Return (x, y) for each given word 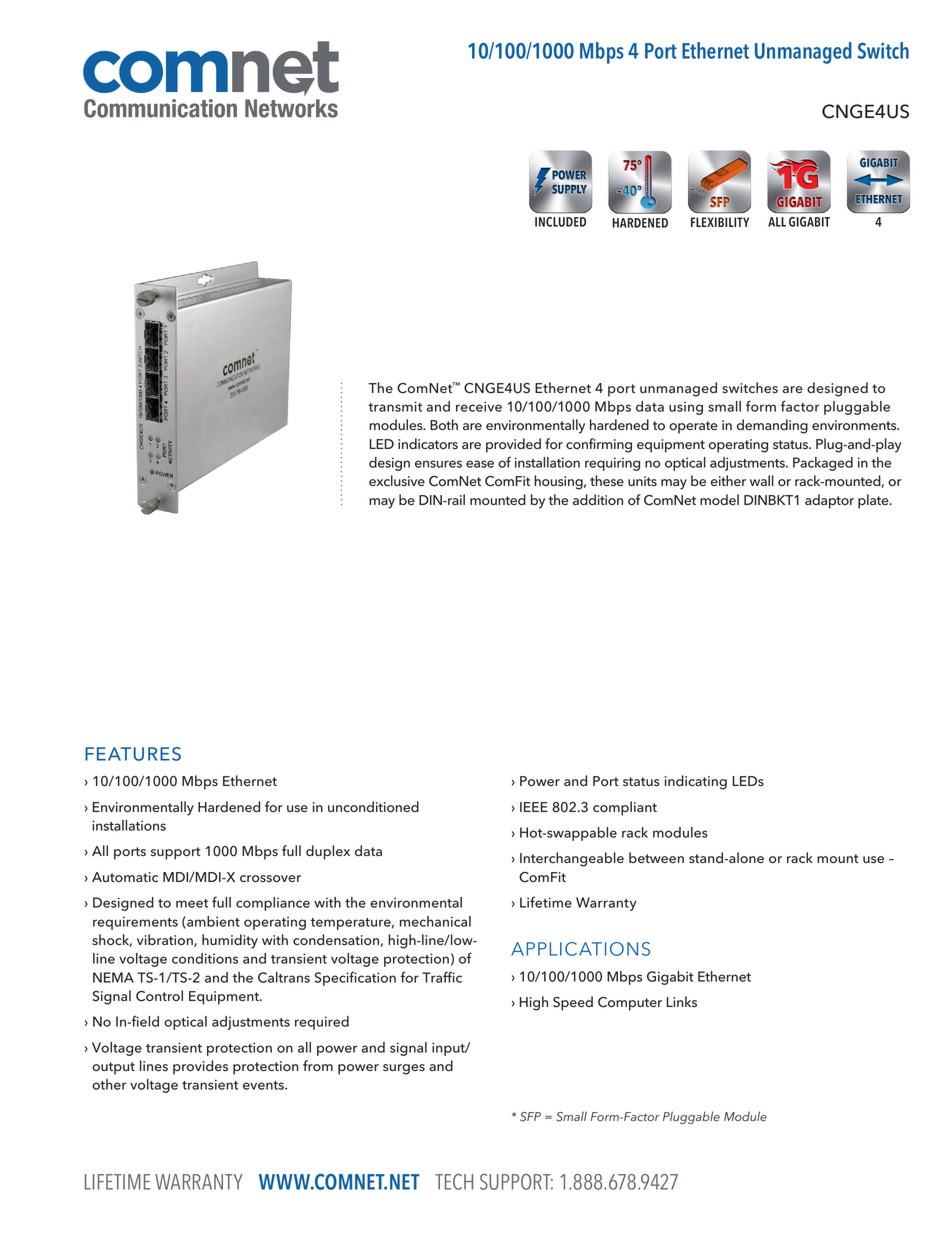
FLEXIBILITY (720, 222)
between (656, 857)
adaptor (829, 501)
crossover (270, 879)
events (264, 1085)
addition (598, 500)
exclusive (397, 480)
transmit (395, 406)
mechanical (435, 921)
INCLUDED (560, 222)
